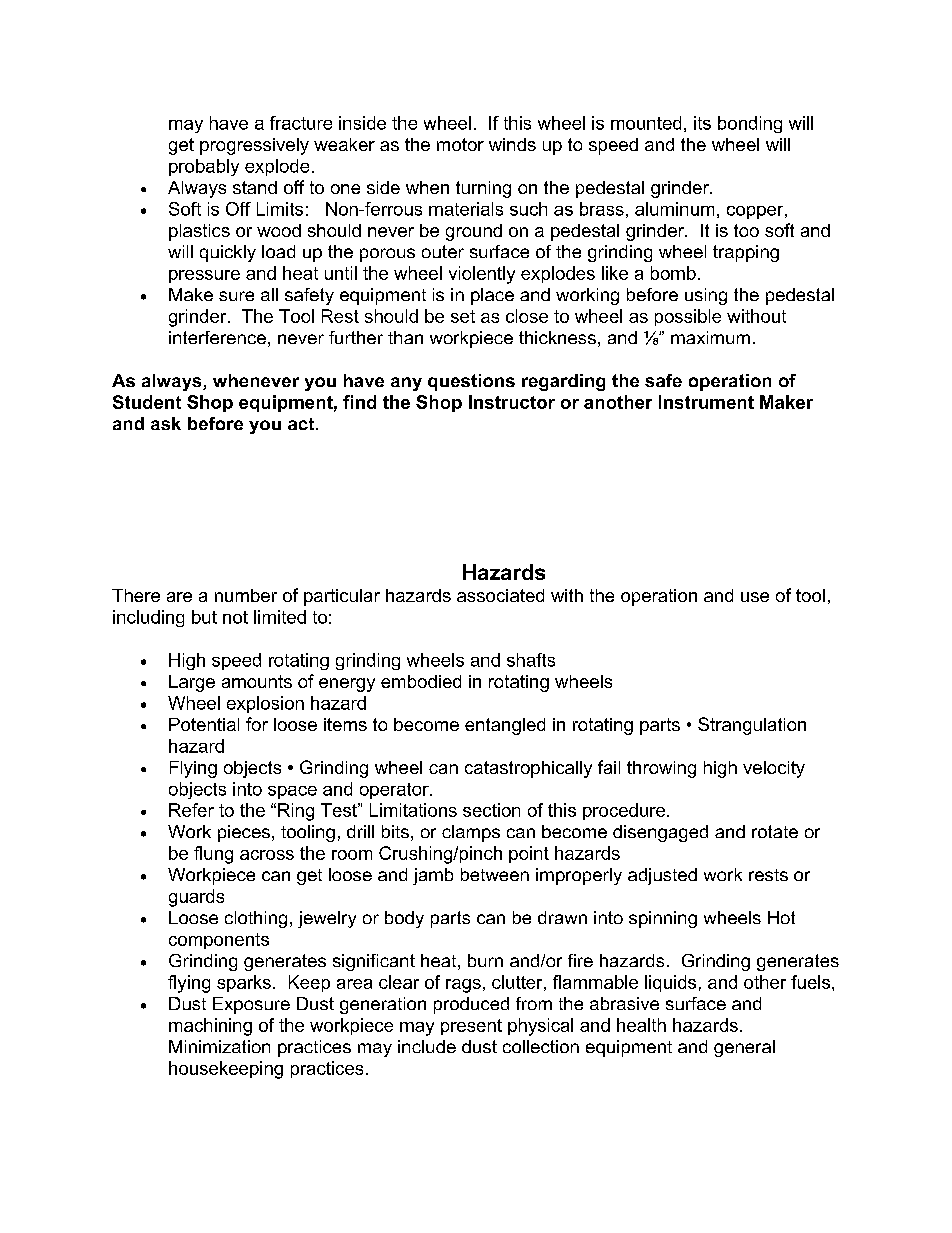 This screenshot has height=1233, width=952. What do you see at coordinates (204, 724) in the screenshot?
I see `Potential` at bounding box center [204, 724].
